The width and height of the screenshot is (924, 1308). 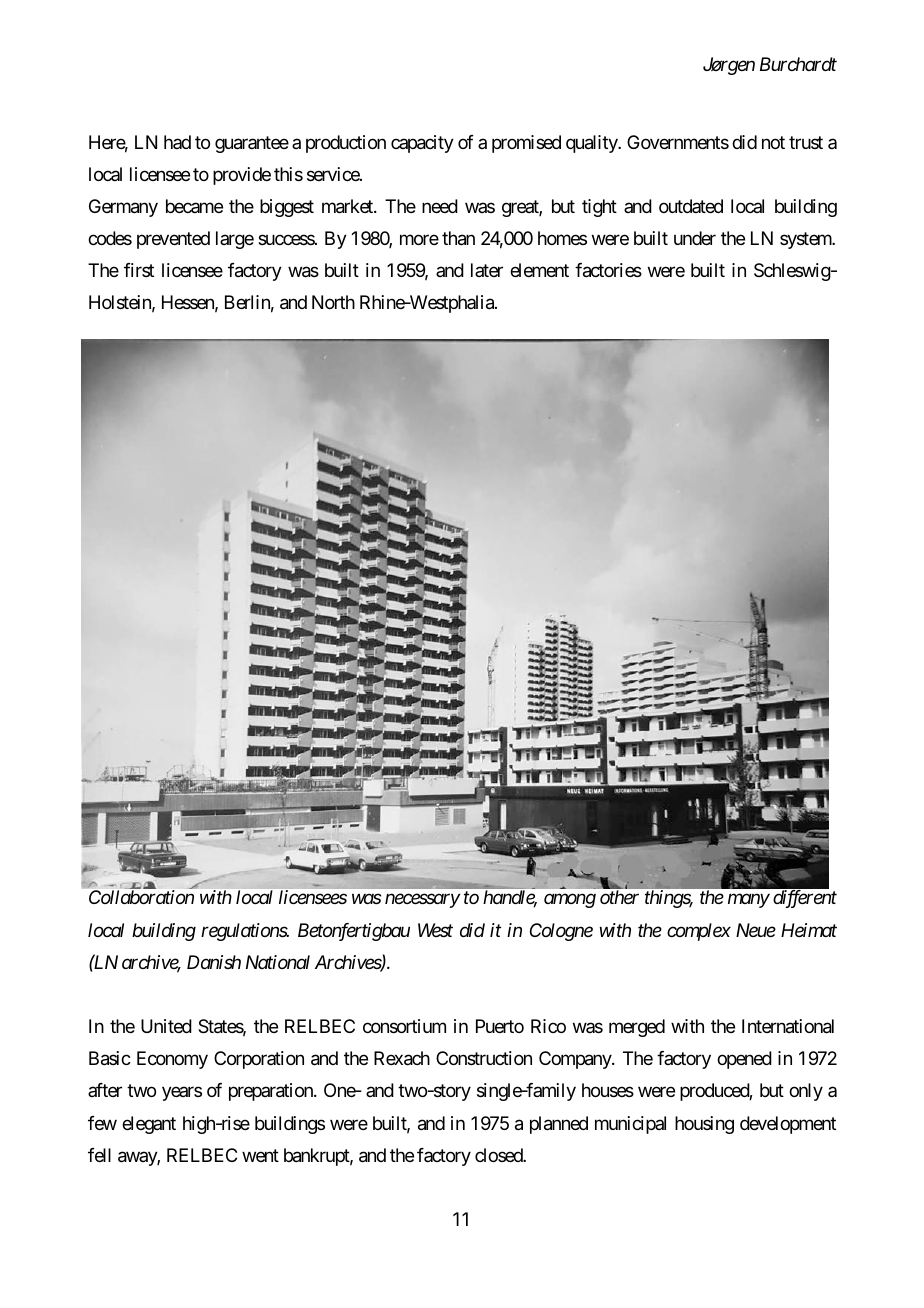 What do you see at coordinates (699, 932) in the screenshot?
I see `complex` at bounding box center [699, 932].
